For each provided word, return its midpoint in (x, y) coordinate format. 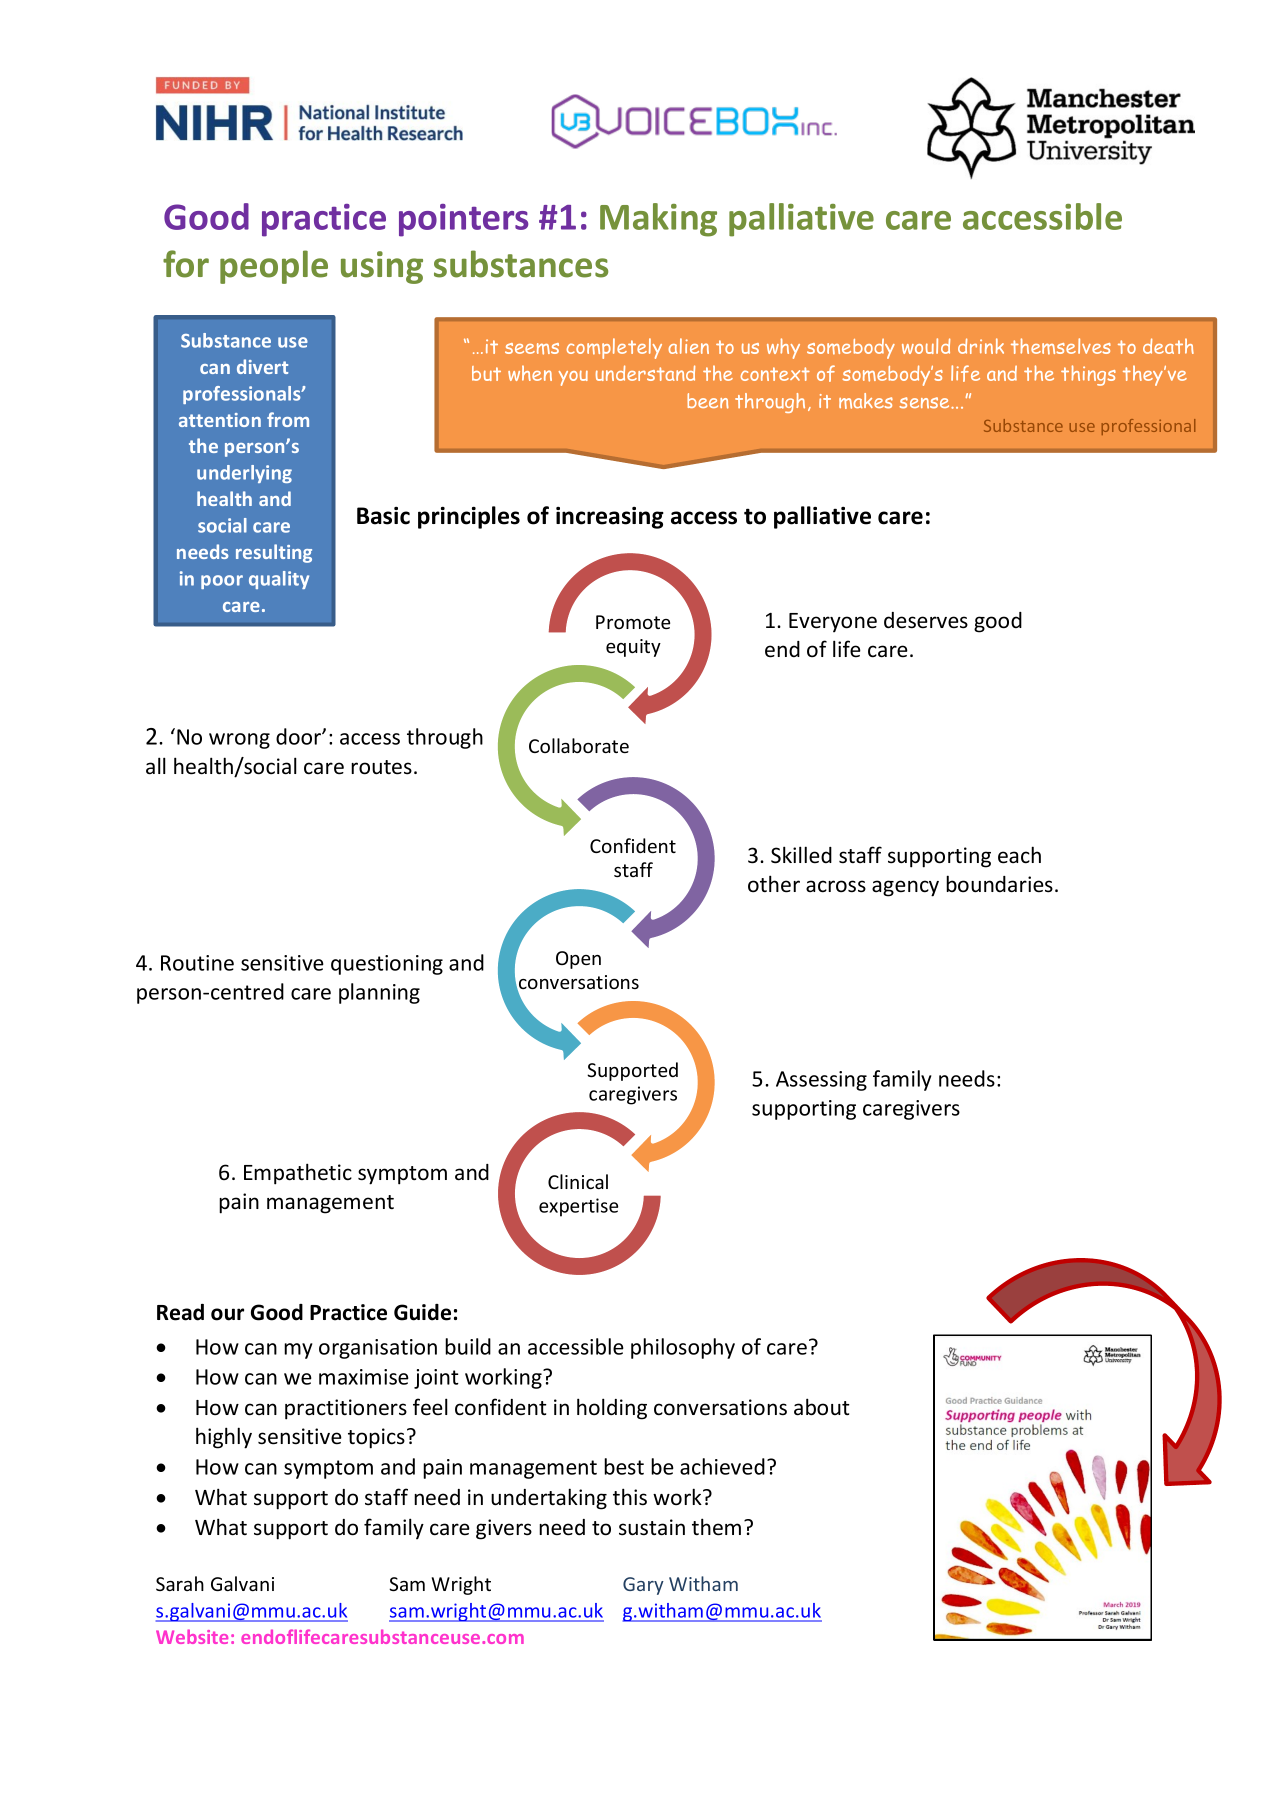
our (227, 1314)
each (1019, 855)
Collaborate (579, 745)
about (822, 1407)
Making (658, 220)
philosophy (683, 1348)
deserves (926, 620)
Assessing (821, 1081)
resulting (274, 553)
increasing (610, 518)
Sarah (180, 1583)
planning (379, 993)
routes (381, 767)
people (274, 267)
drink (981, 346)
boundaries (999, 884)
